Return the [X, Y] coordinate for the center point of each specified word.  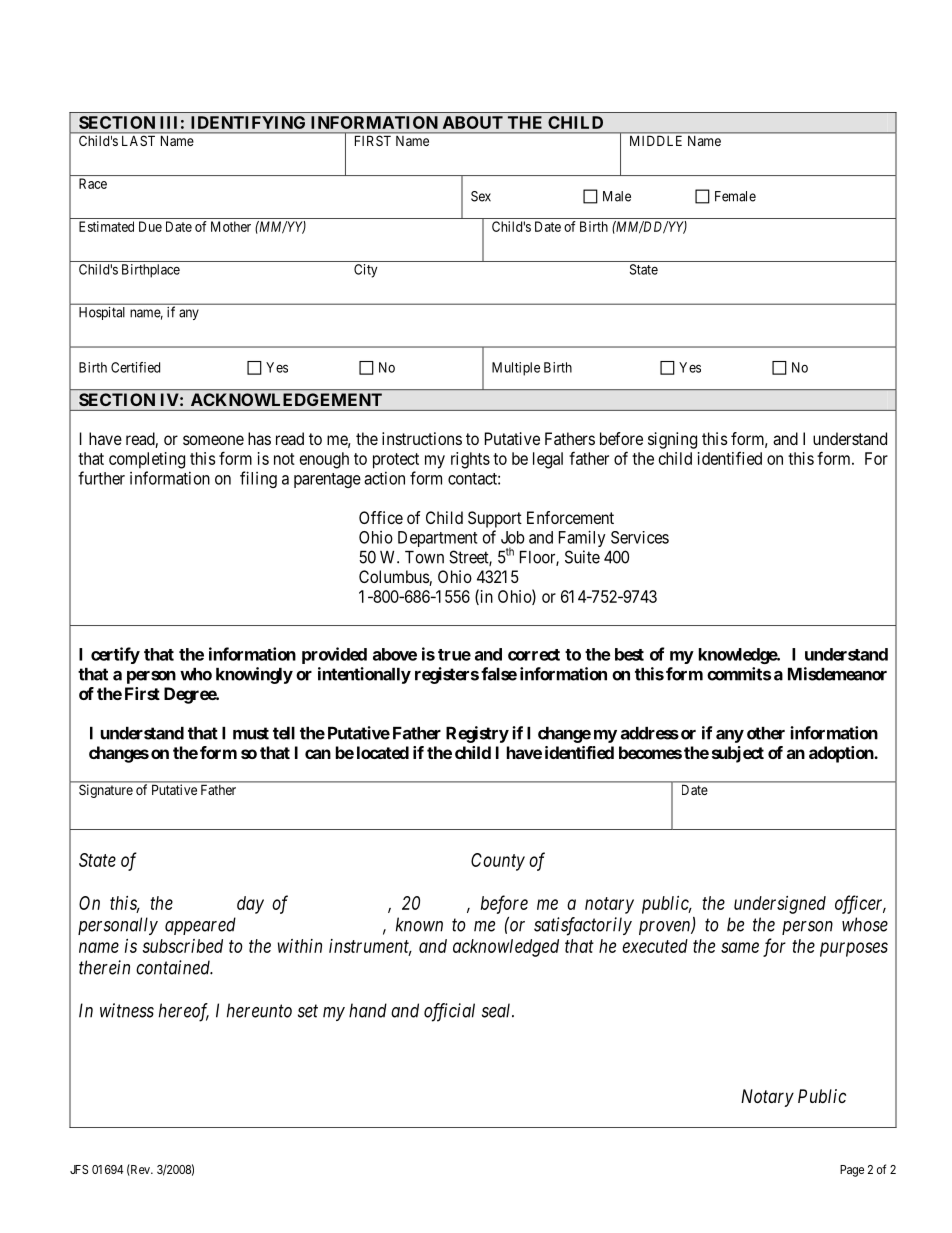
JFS [79, 1169]
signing [672, 440]
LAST [138, 141]
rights [470, 460]
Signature [106, 791]
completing [147, 460]
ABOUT [473, 122]
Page [852, 1171]
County [498, 862]
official [449, 1012]
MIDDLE [656, 141]
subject [738, 754]
